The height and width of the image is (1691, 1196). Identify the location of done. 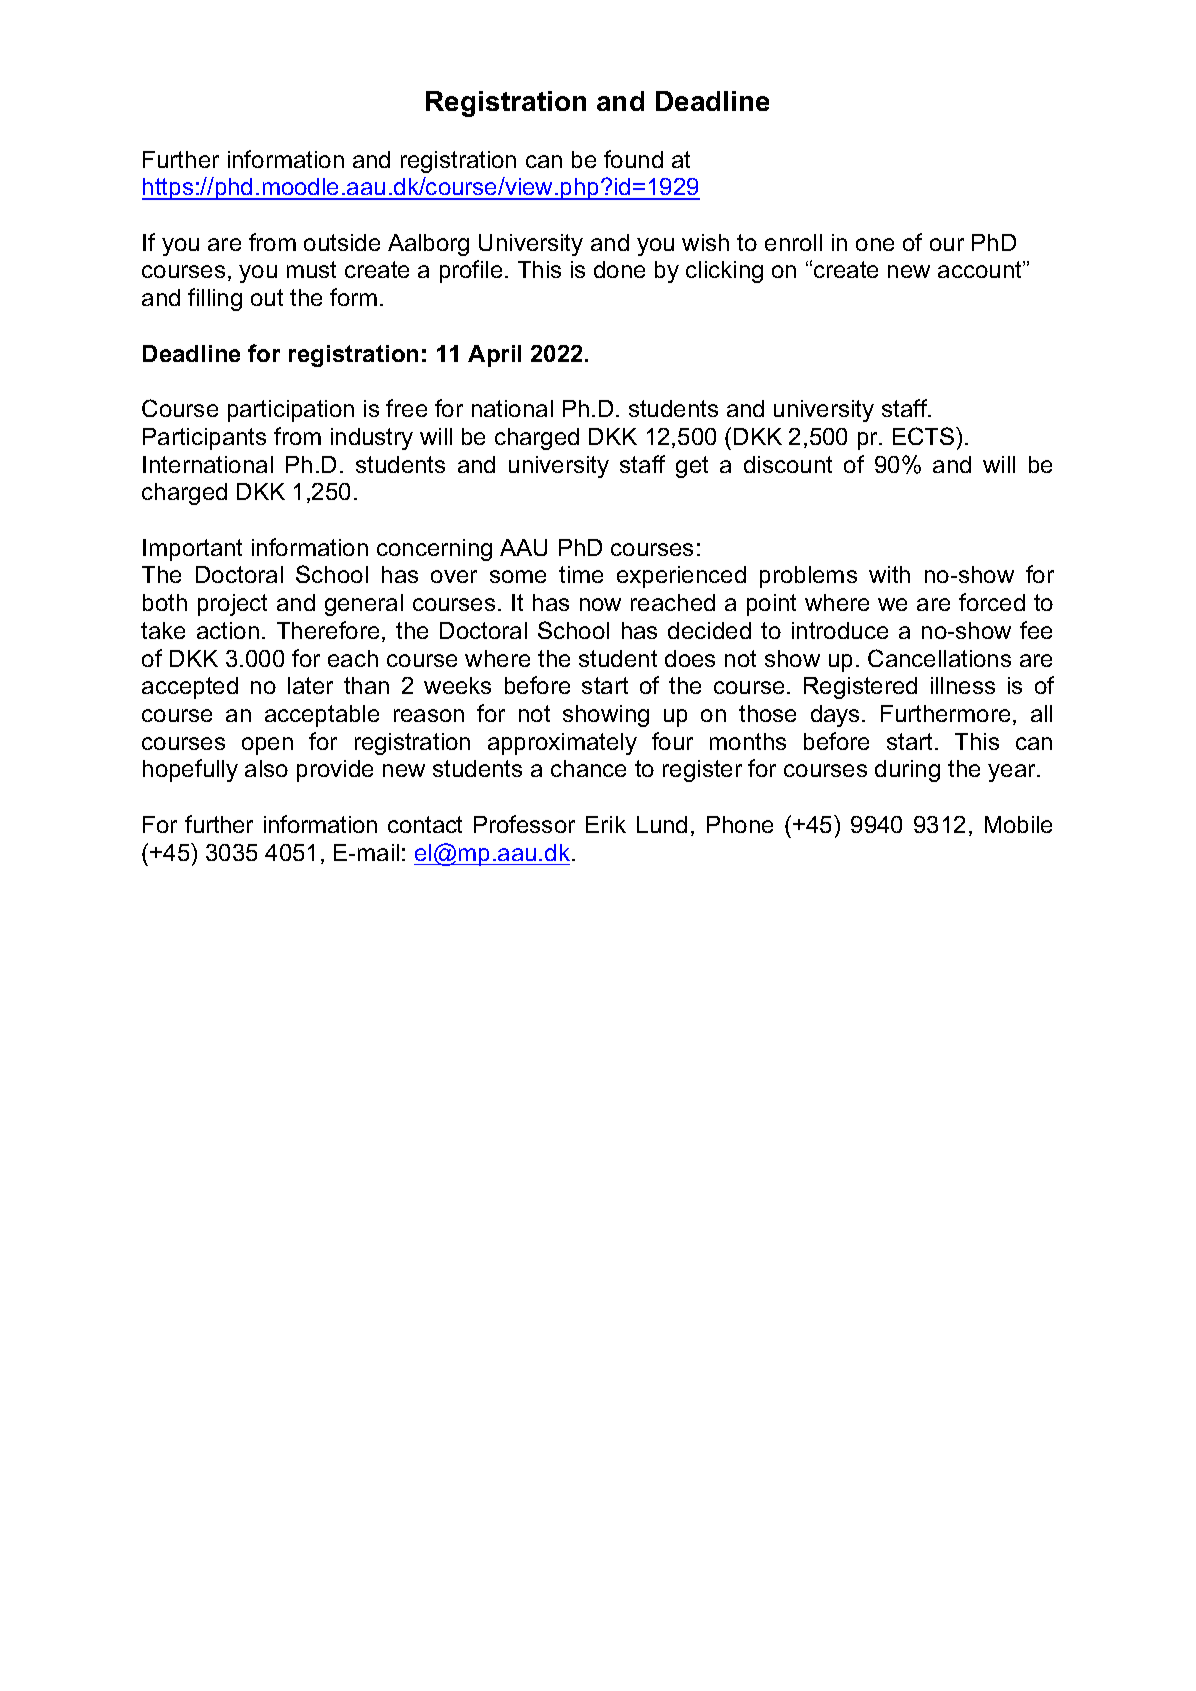
(619, 269).
